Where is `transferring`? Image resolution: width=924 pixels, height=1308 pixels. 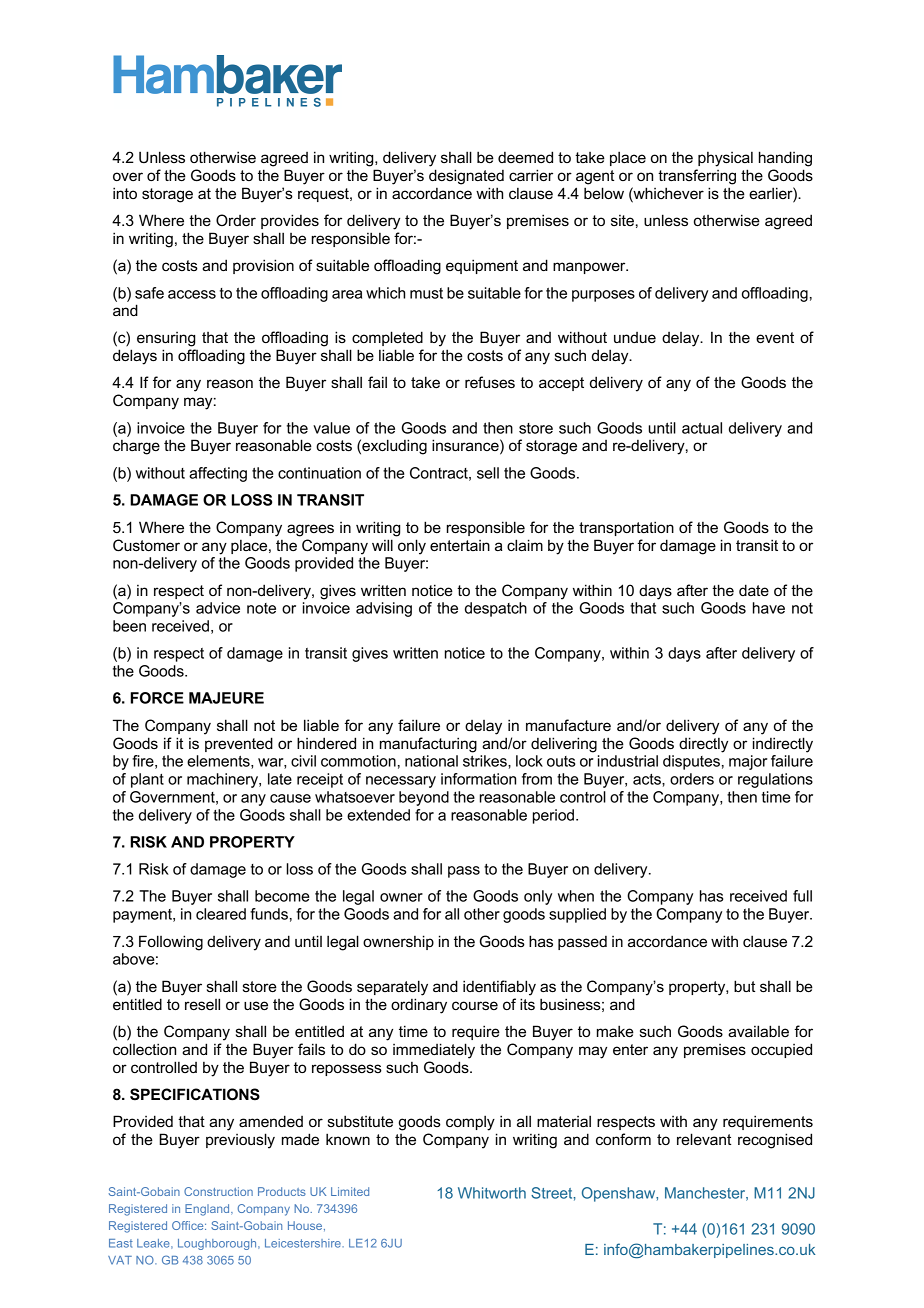 transferring is located at coordinates (697, 177).
